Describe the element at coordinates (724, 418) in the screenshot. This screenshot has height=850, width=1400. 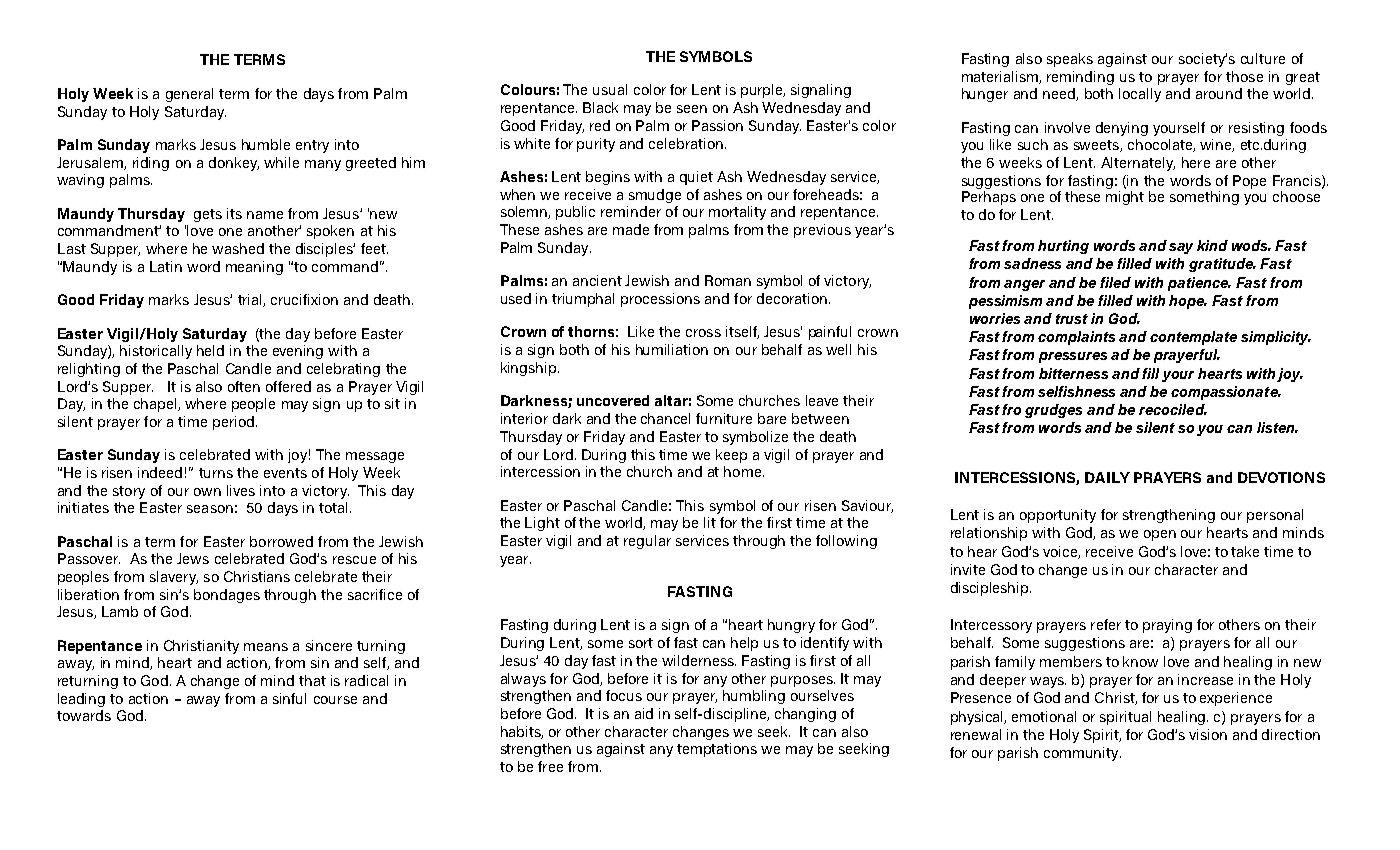
I see `furniture` at that location.
